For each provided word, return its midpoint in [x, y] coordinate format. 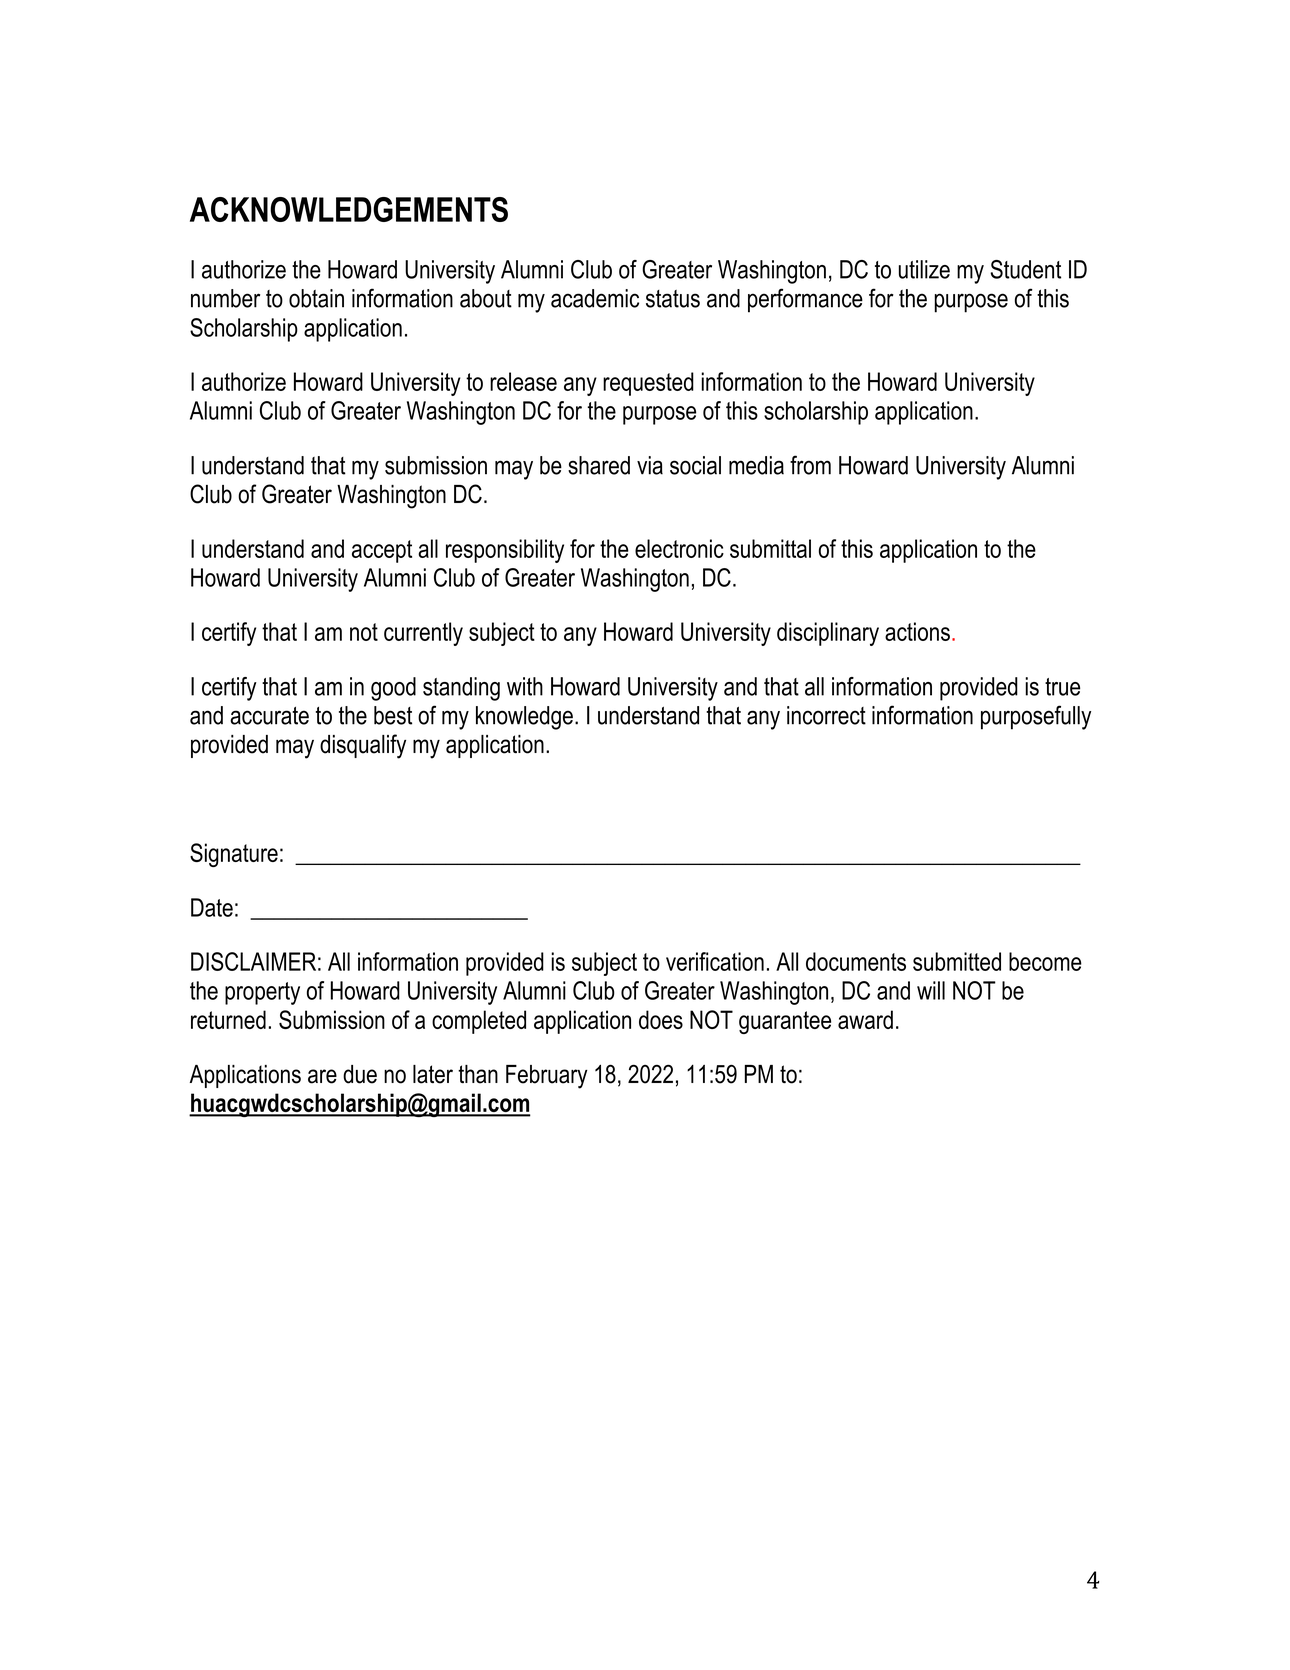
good [393, 689]
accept [382, 551]
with [525, 686]
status [673, 299]
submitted [957, 961]
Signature [234, 855]
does [661, 1019]
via [650, 465]
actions [917, 631]
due [360, 1074]
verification [715, 961]
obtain [316, 298]
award [865, 1019]
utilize [924, 269]
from [810, 465]
